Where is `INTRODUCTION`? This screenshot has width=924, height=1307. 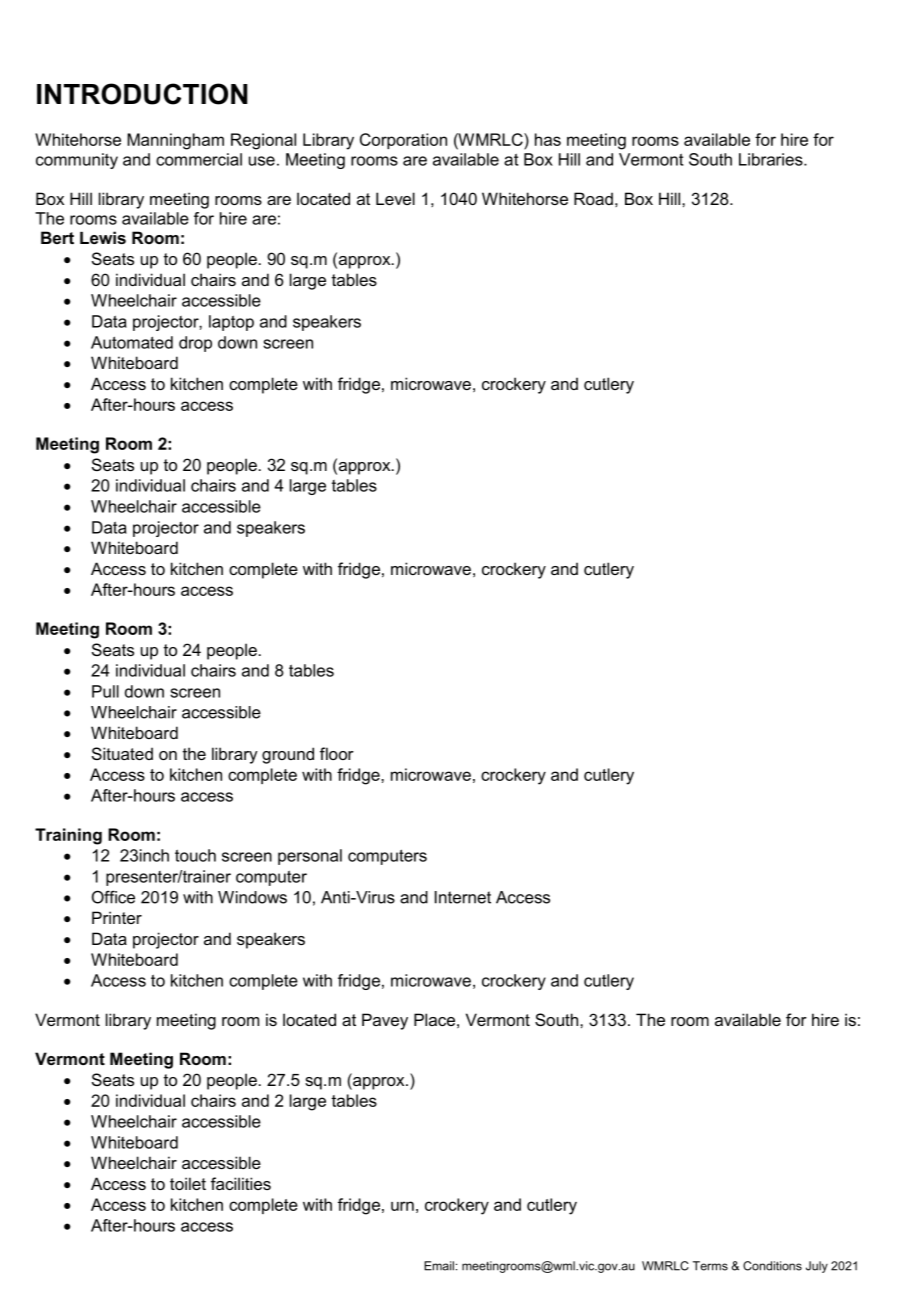 INTRODUCTION is located at coordinates (142, 94).
